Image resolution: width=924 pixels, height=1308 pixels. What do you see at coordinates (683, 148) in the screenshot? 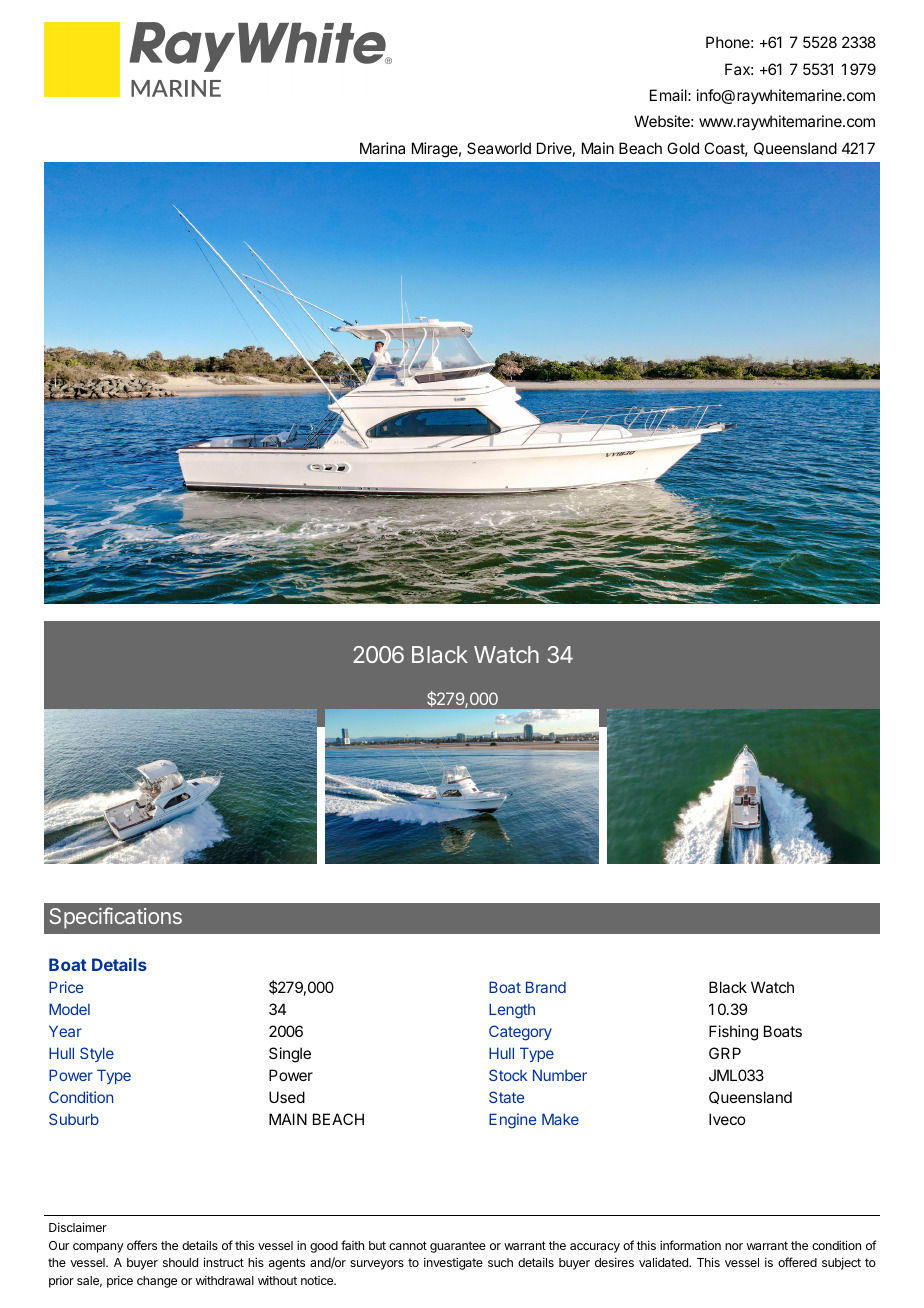
I see `Gold` at bounding box center [683, 148].
